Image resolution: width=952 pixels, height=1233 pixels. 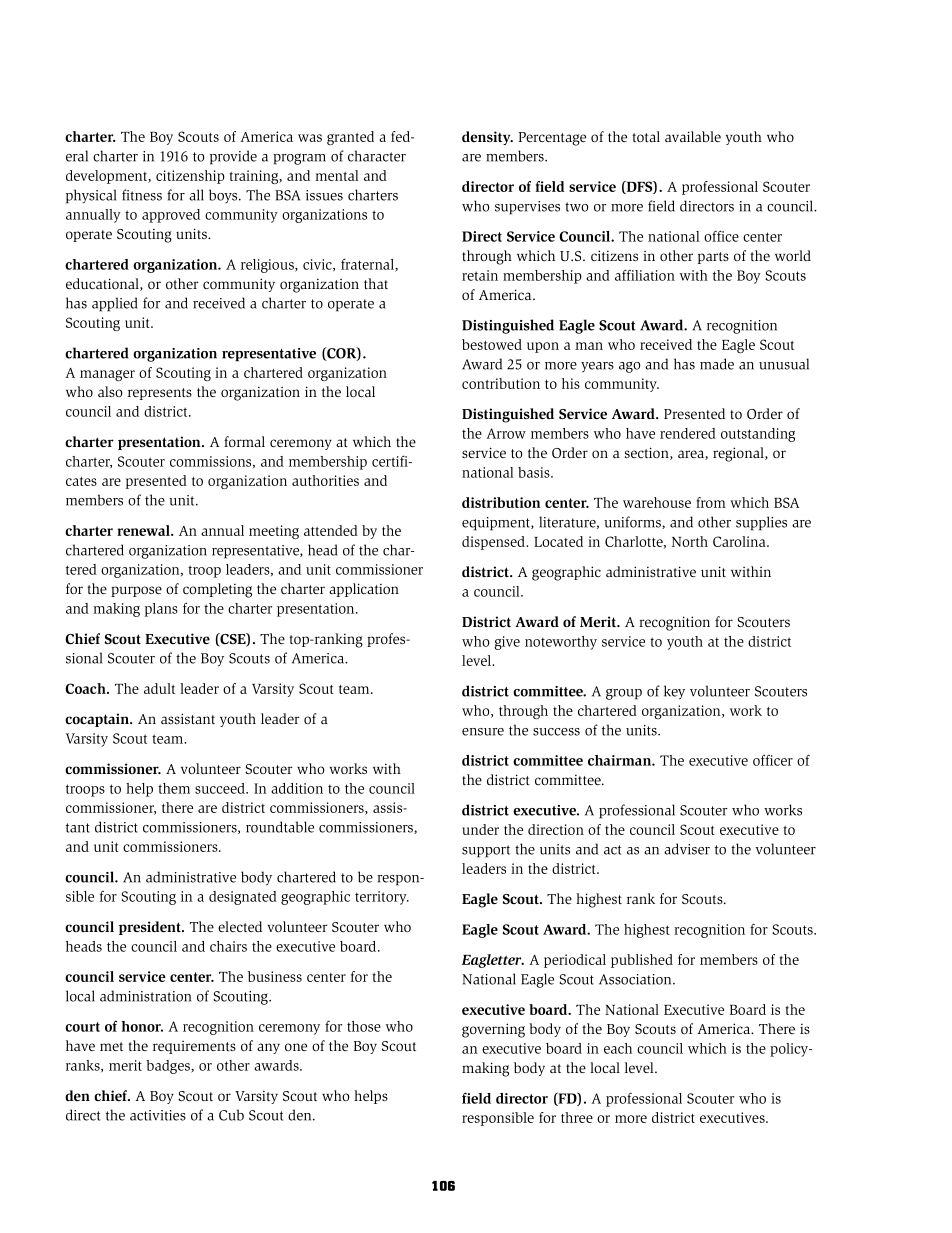 I want to click on density, so click(x=487, y=138).
